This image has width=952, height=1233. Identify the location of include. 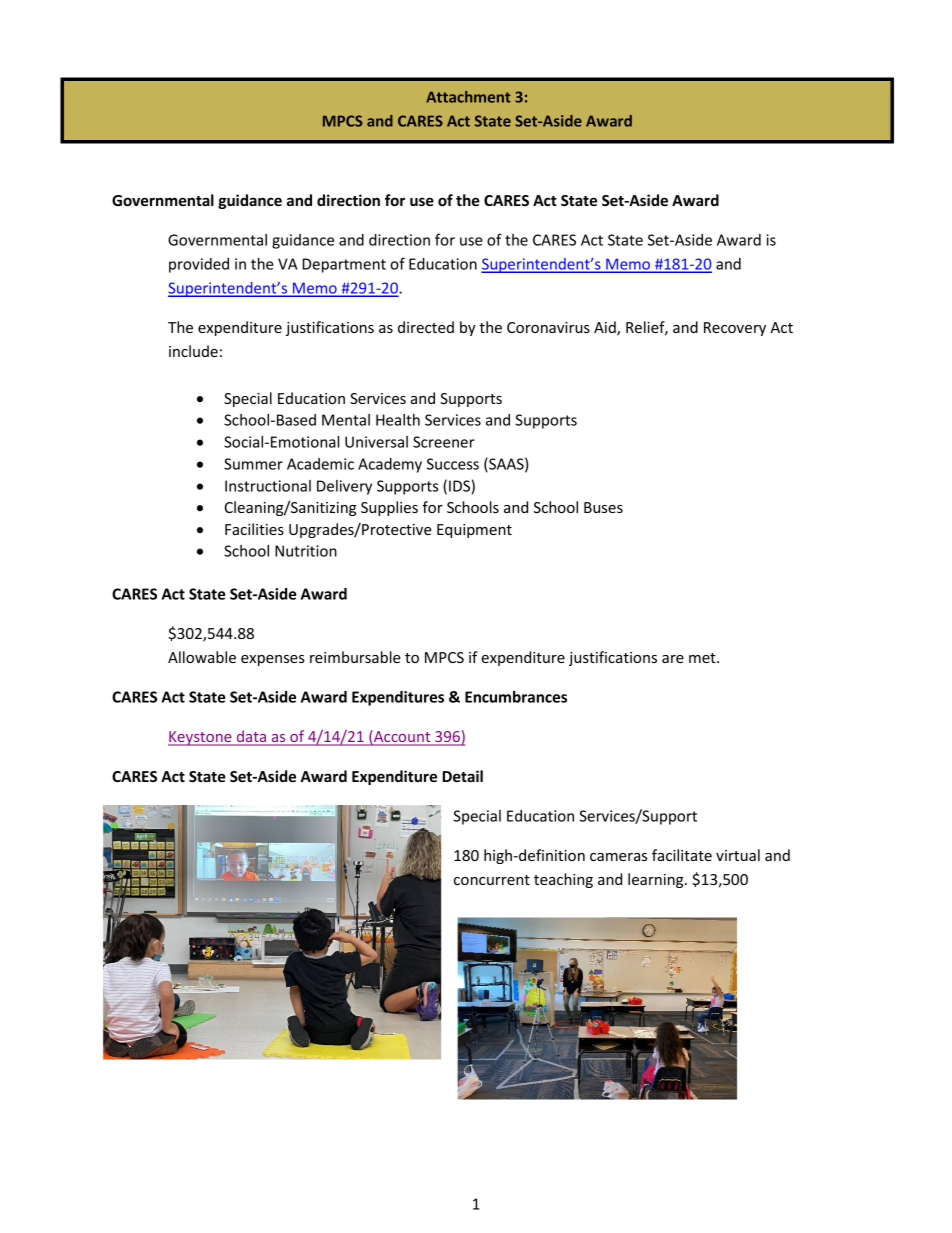
(193, 351).
